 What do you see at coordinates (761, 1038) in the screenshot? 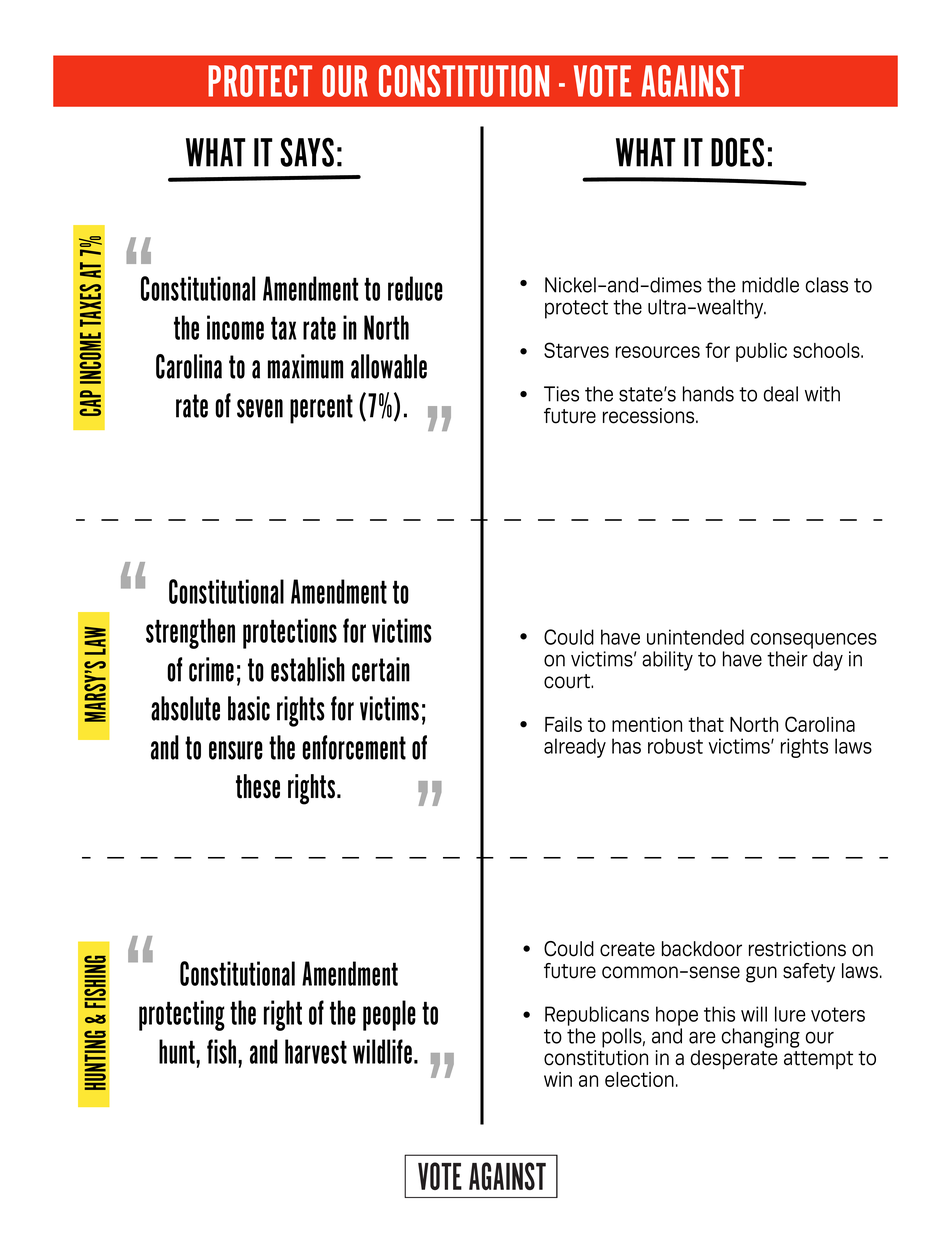
I see `changing` at bounding box center [761, 1038].
